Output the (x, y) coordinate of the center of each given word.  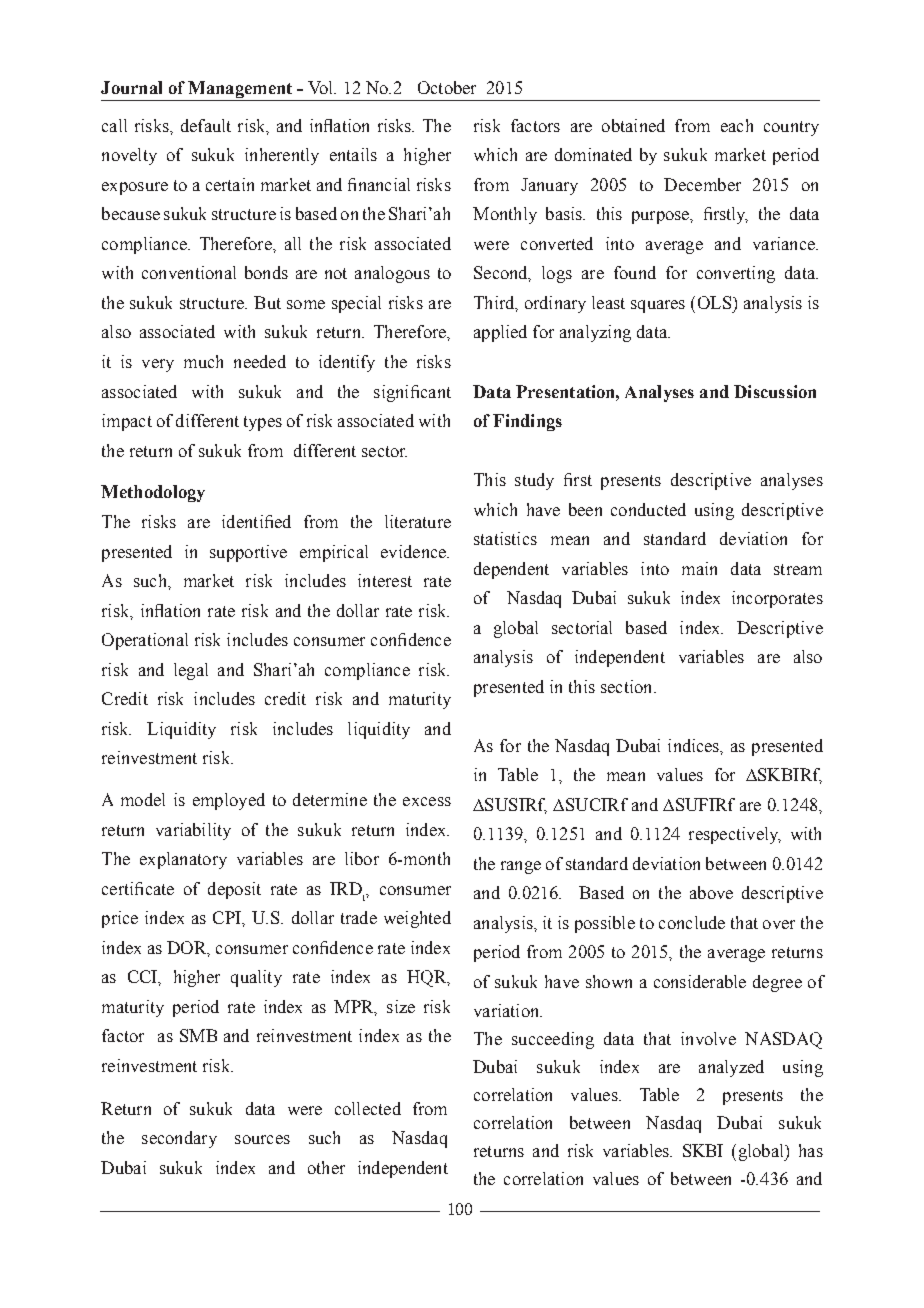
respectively (735, 835)
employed (229, 801)
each (737, 125)
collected (368, 1108)
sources (262, 1139)
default (206, 125)
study (534, 481)
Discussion (775, 391)
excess (427, 801)
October (447, 87)
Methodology (153, 493)
